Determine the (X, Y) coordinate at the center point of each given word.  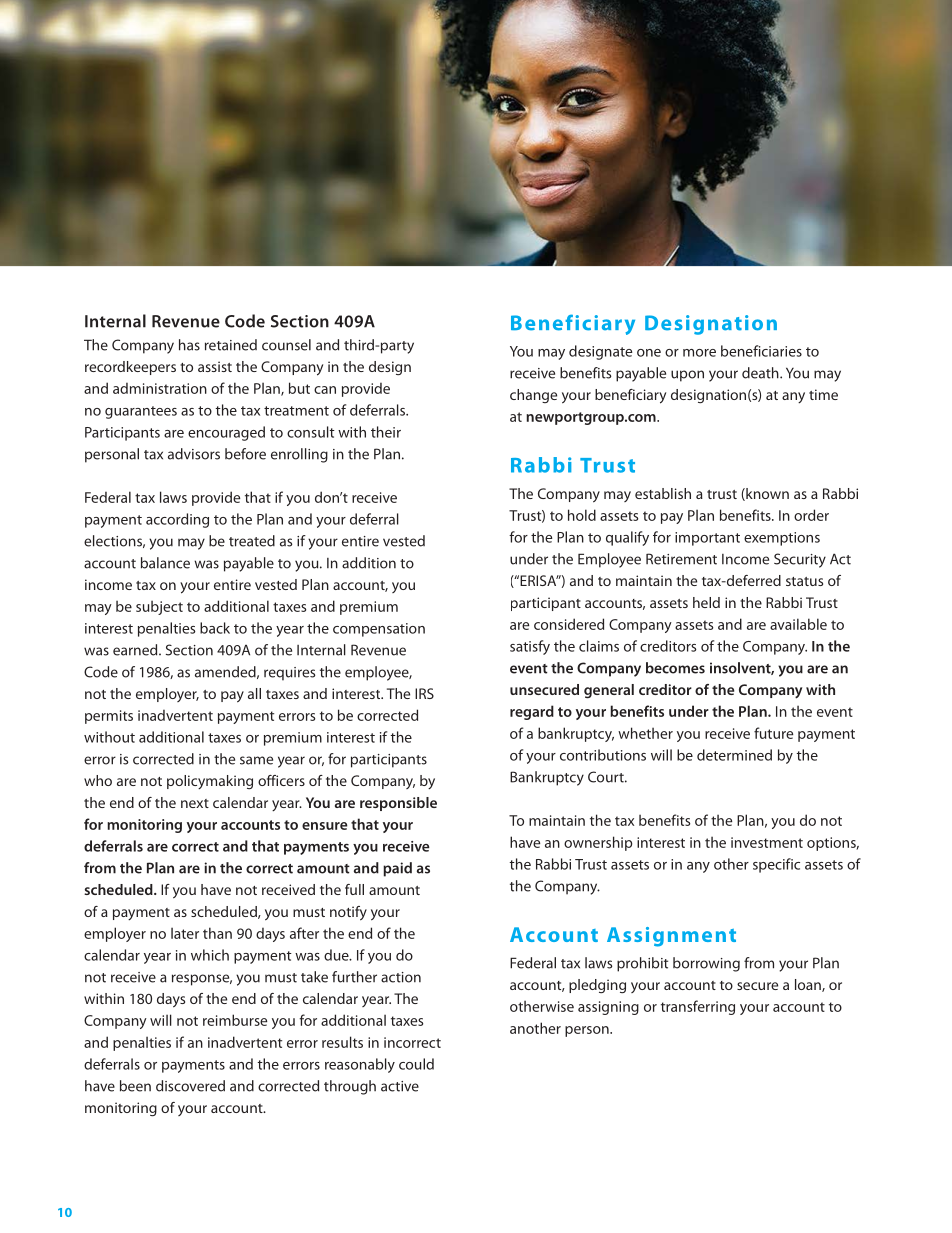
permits (109, 717)
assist (215, 366)
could (416, 1064)
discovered (190, 1086)
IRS (424, 693)
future (773, 733)
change (533, 396)
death (761, 373)
